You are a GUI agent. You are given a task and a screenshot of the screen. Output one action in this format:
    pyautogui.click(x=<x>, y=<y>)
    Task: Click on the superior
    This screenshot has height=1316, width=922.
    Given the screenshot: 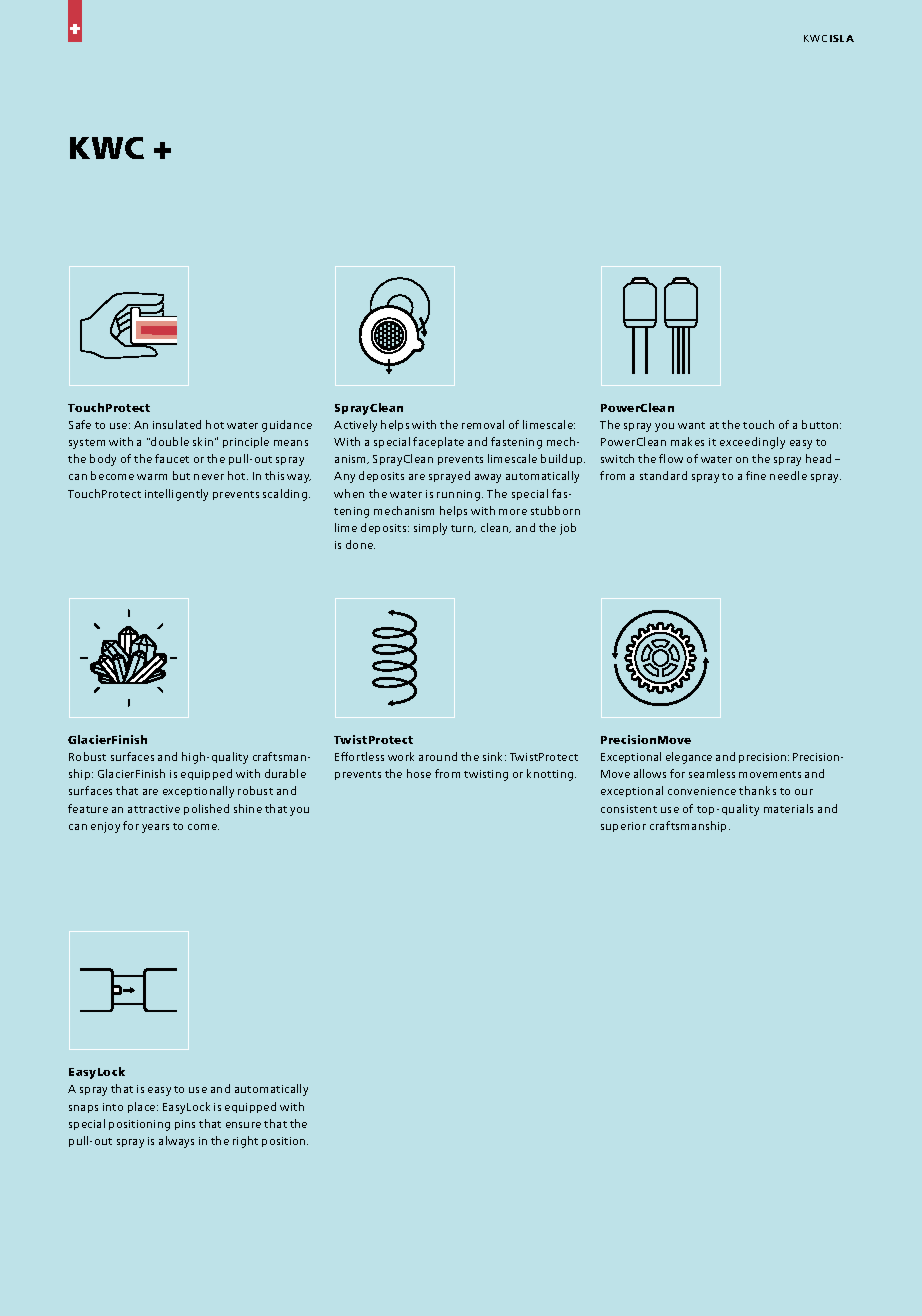 What is the action you would take?
    pyautogui.click(x=623, y=827)
